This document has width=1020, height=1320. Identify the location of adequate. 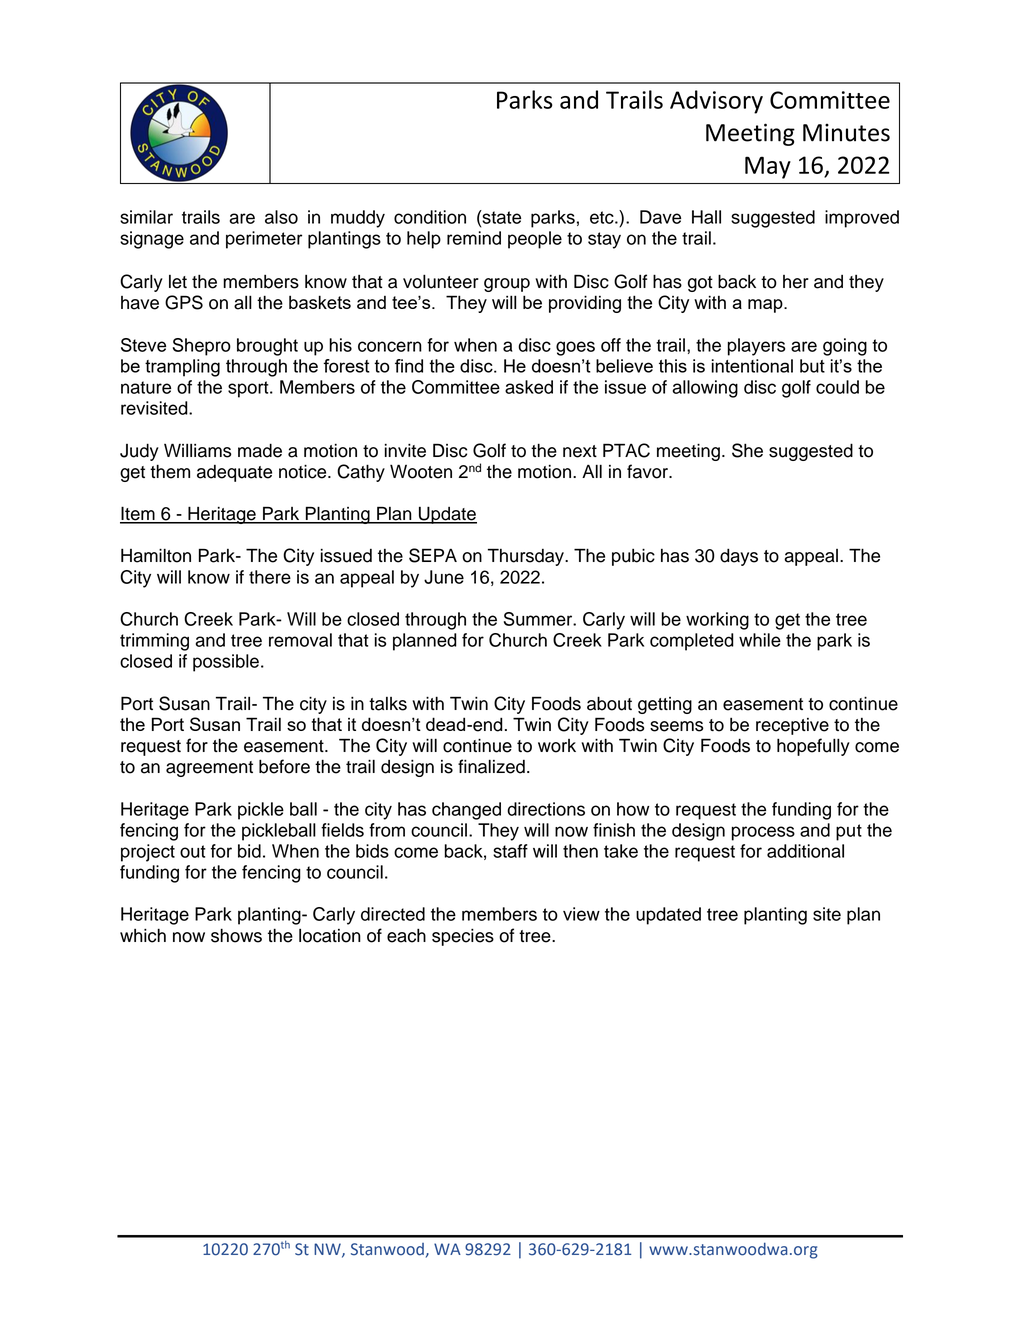
(234, 473).
